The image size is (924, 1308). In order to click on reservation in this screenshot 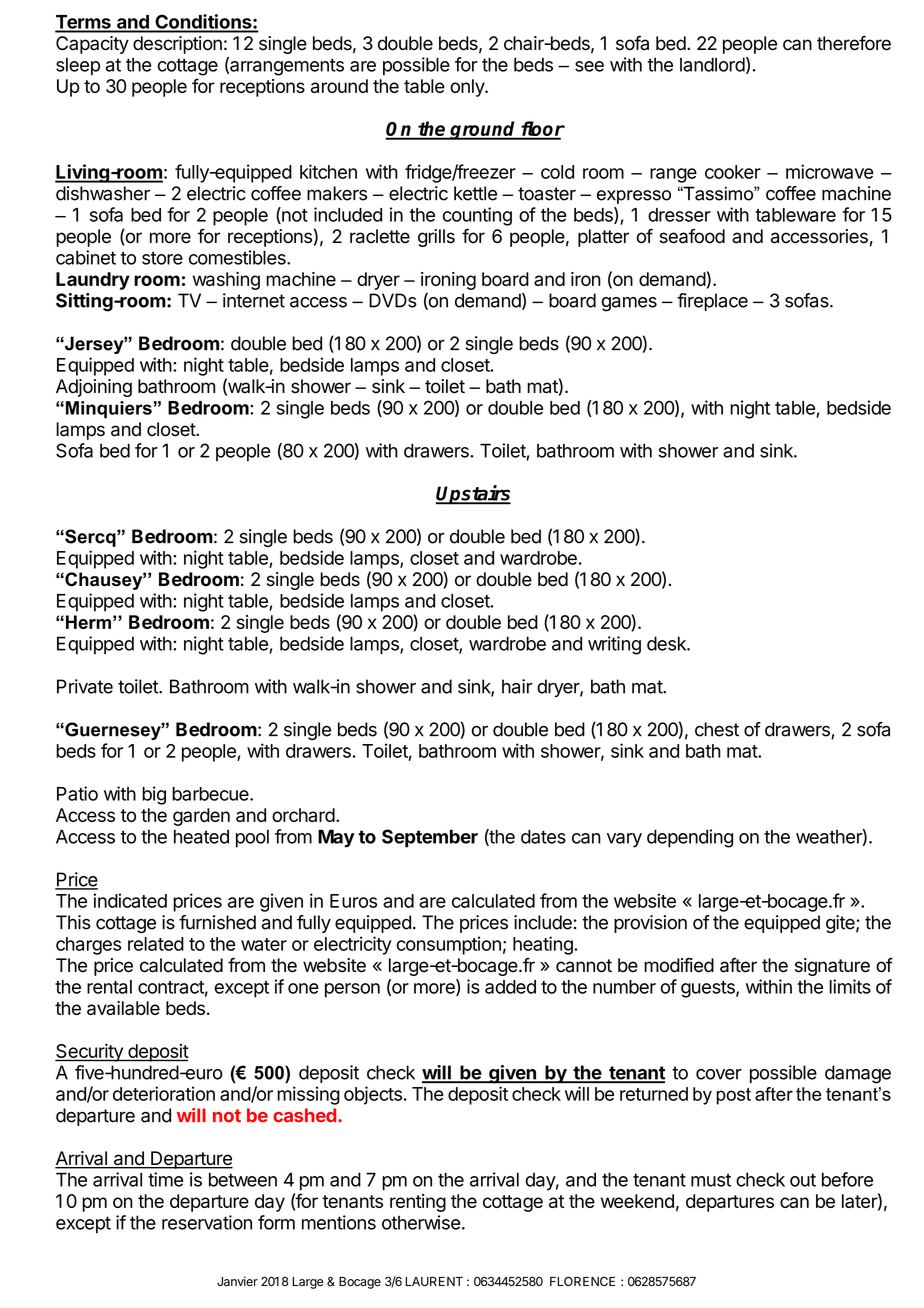, I will do `click(207, 1222)`.
